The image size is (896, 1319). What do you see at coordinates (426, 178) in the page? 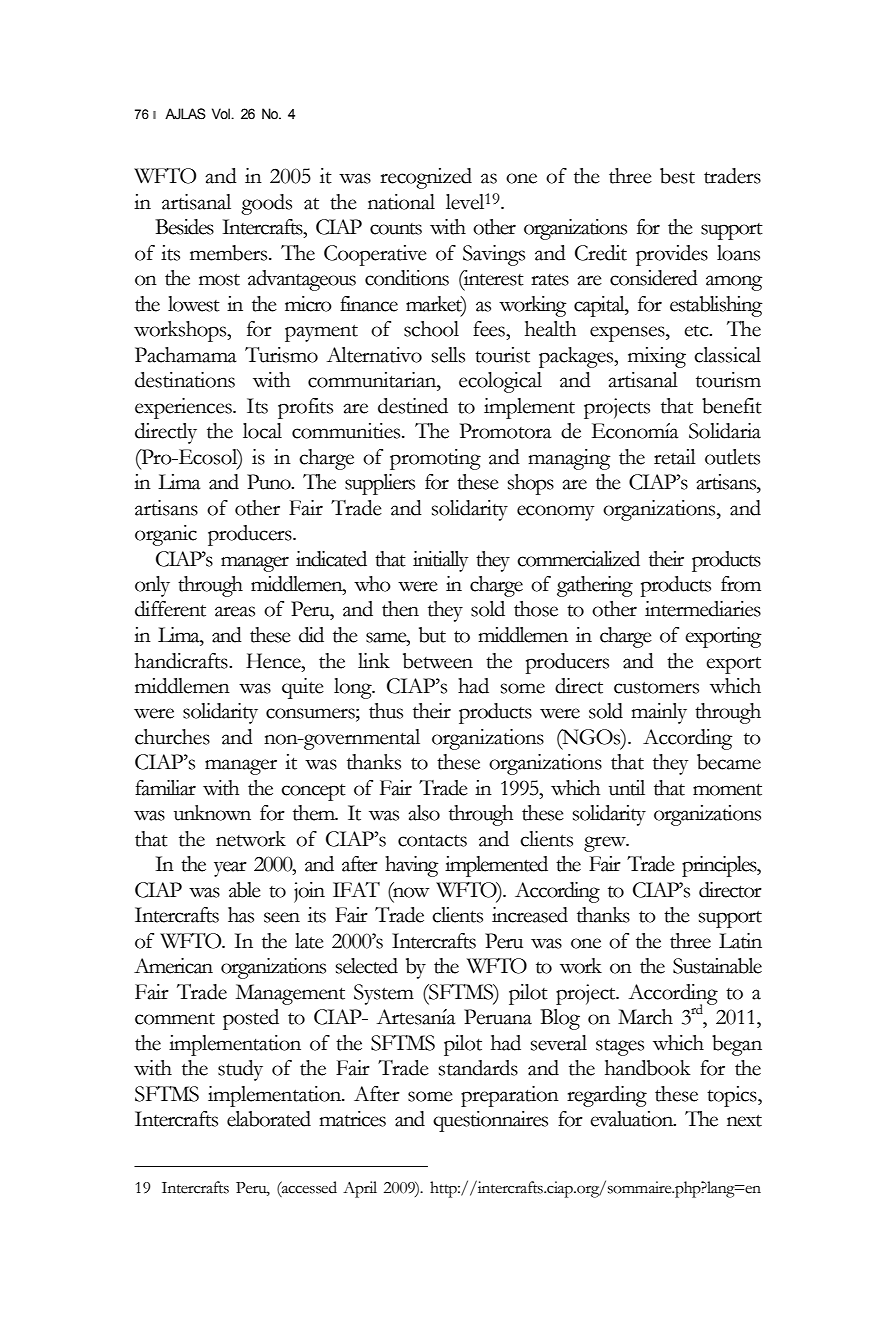
I see `recognized` at bounding box center [426, 178].
